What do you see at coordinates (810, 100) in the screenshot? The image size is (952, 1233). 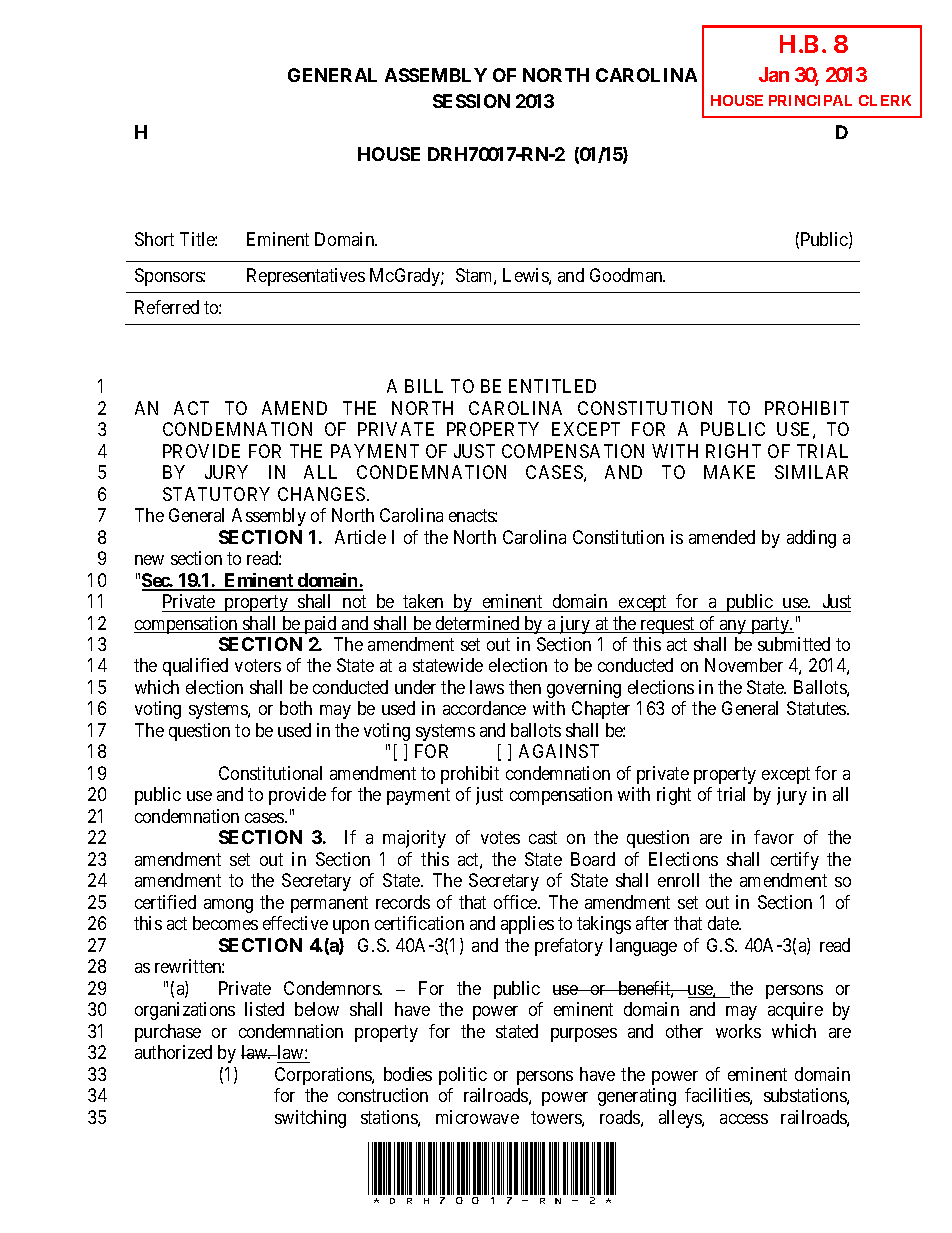 I see `PRINCIPAL` at bounding box center [810, 100].
